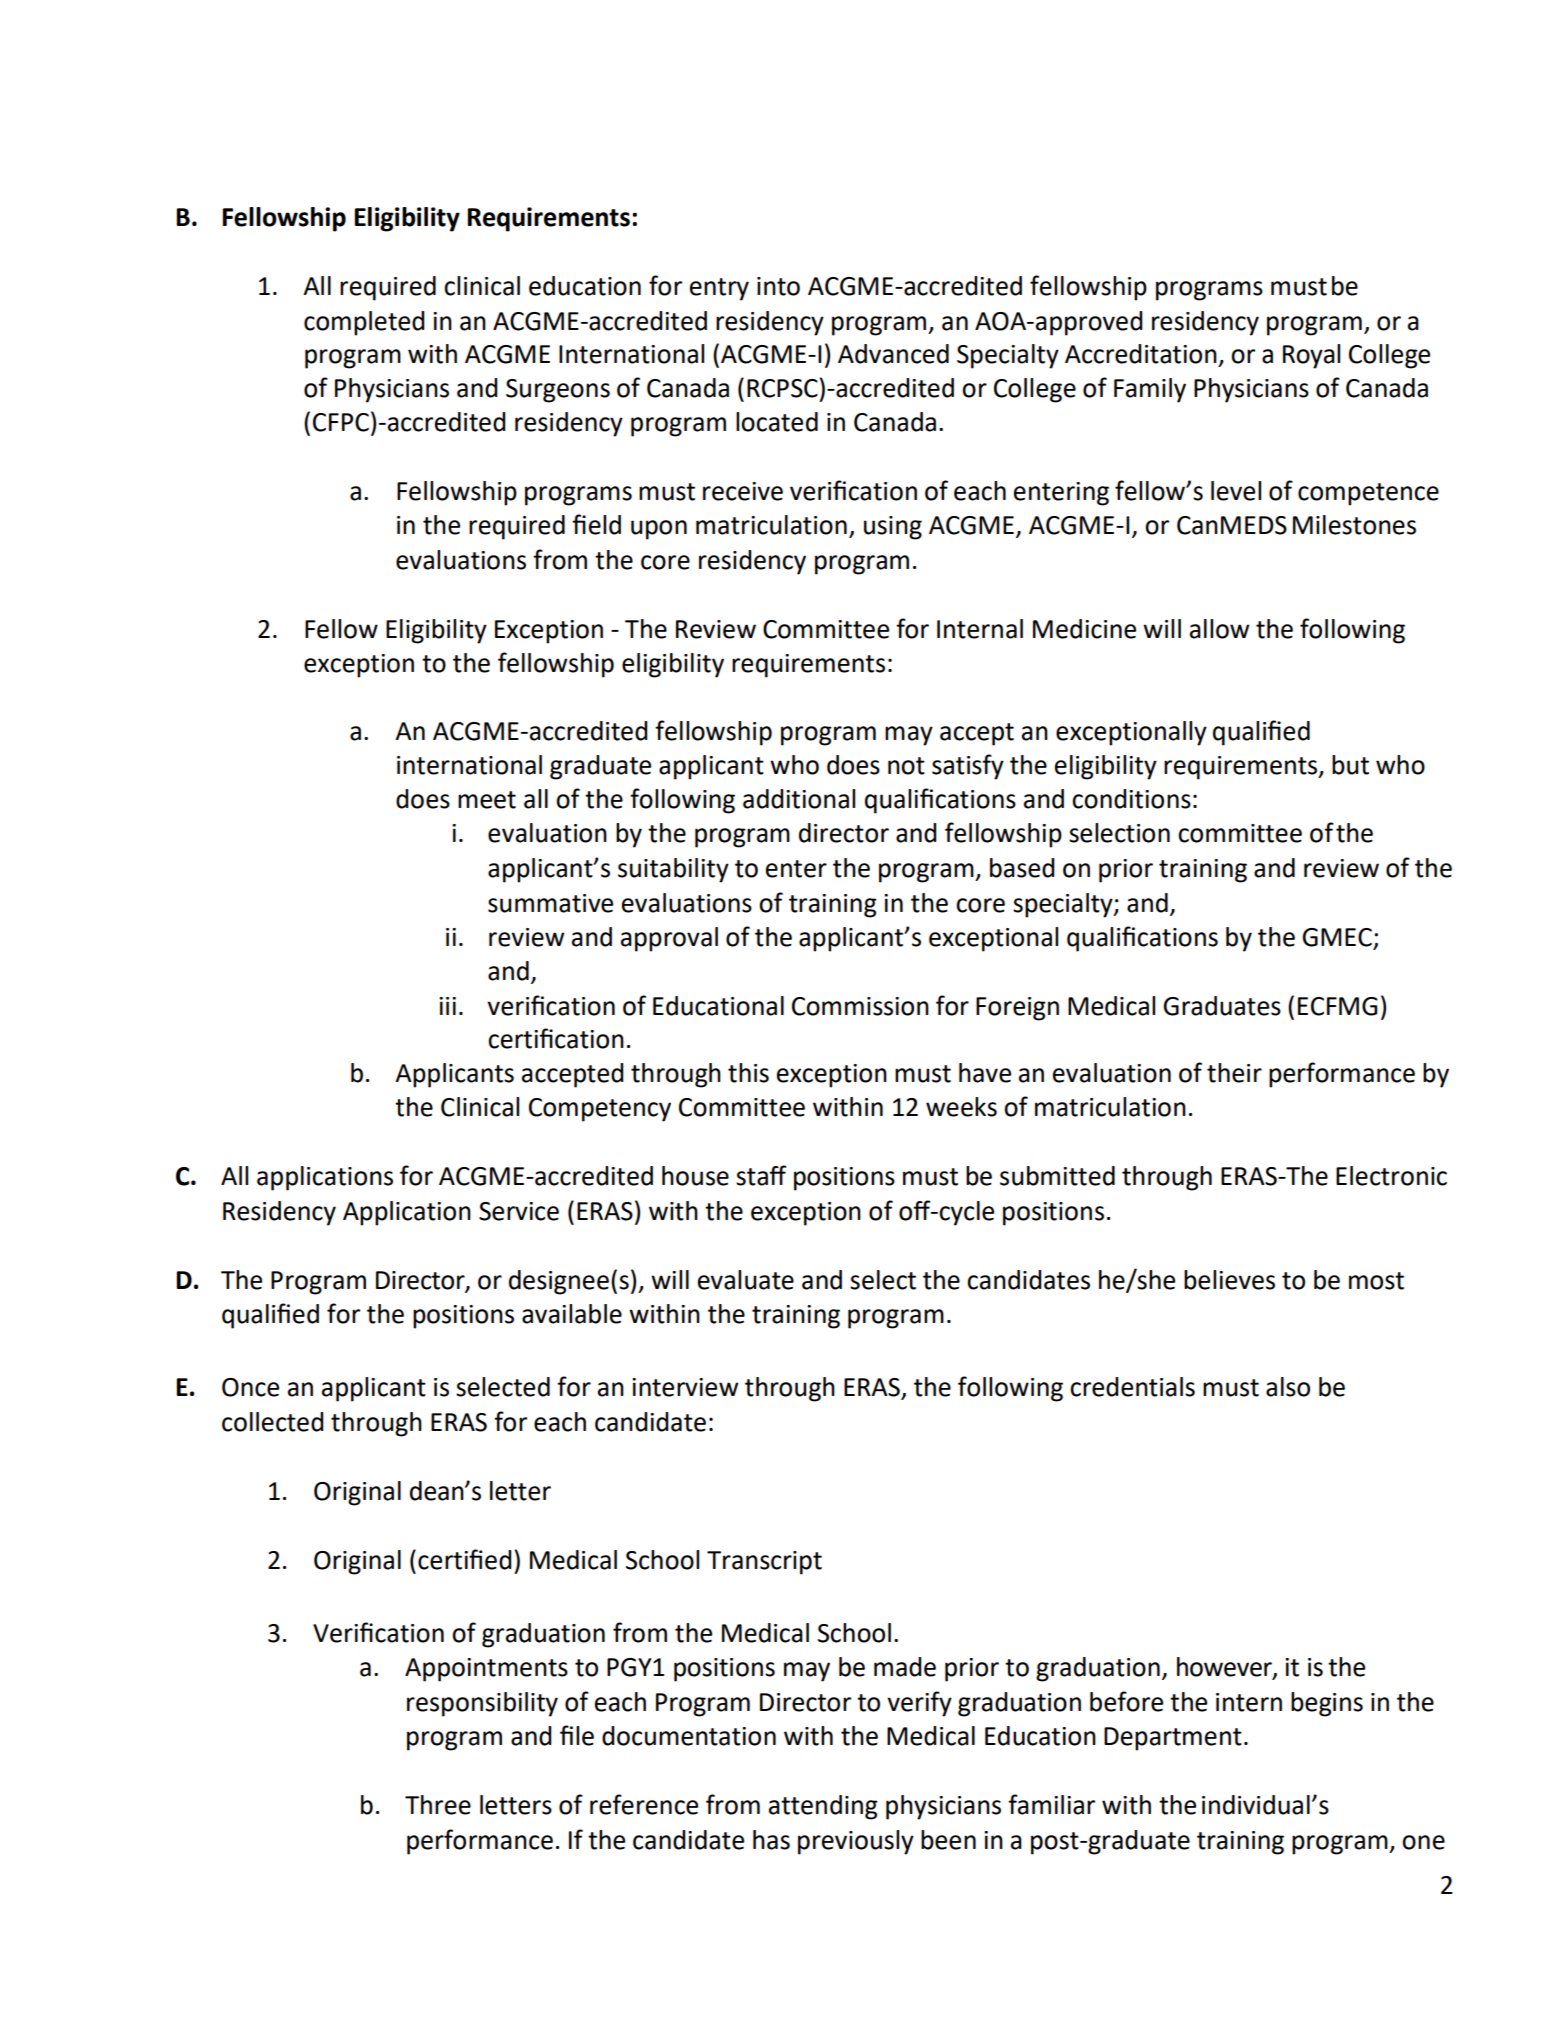  What do you see at coordinates (1311, 356) in the screenshot?
I see `Royal` at bounding box center [1311, 356].
